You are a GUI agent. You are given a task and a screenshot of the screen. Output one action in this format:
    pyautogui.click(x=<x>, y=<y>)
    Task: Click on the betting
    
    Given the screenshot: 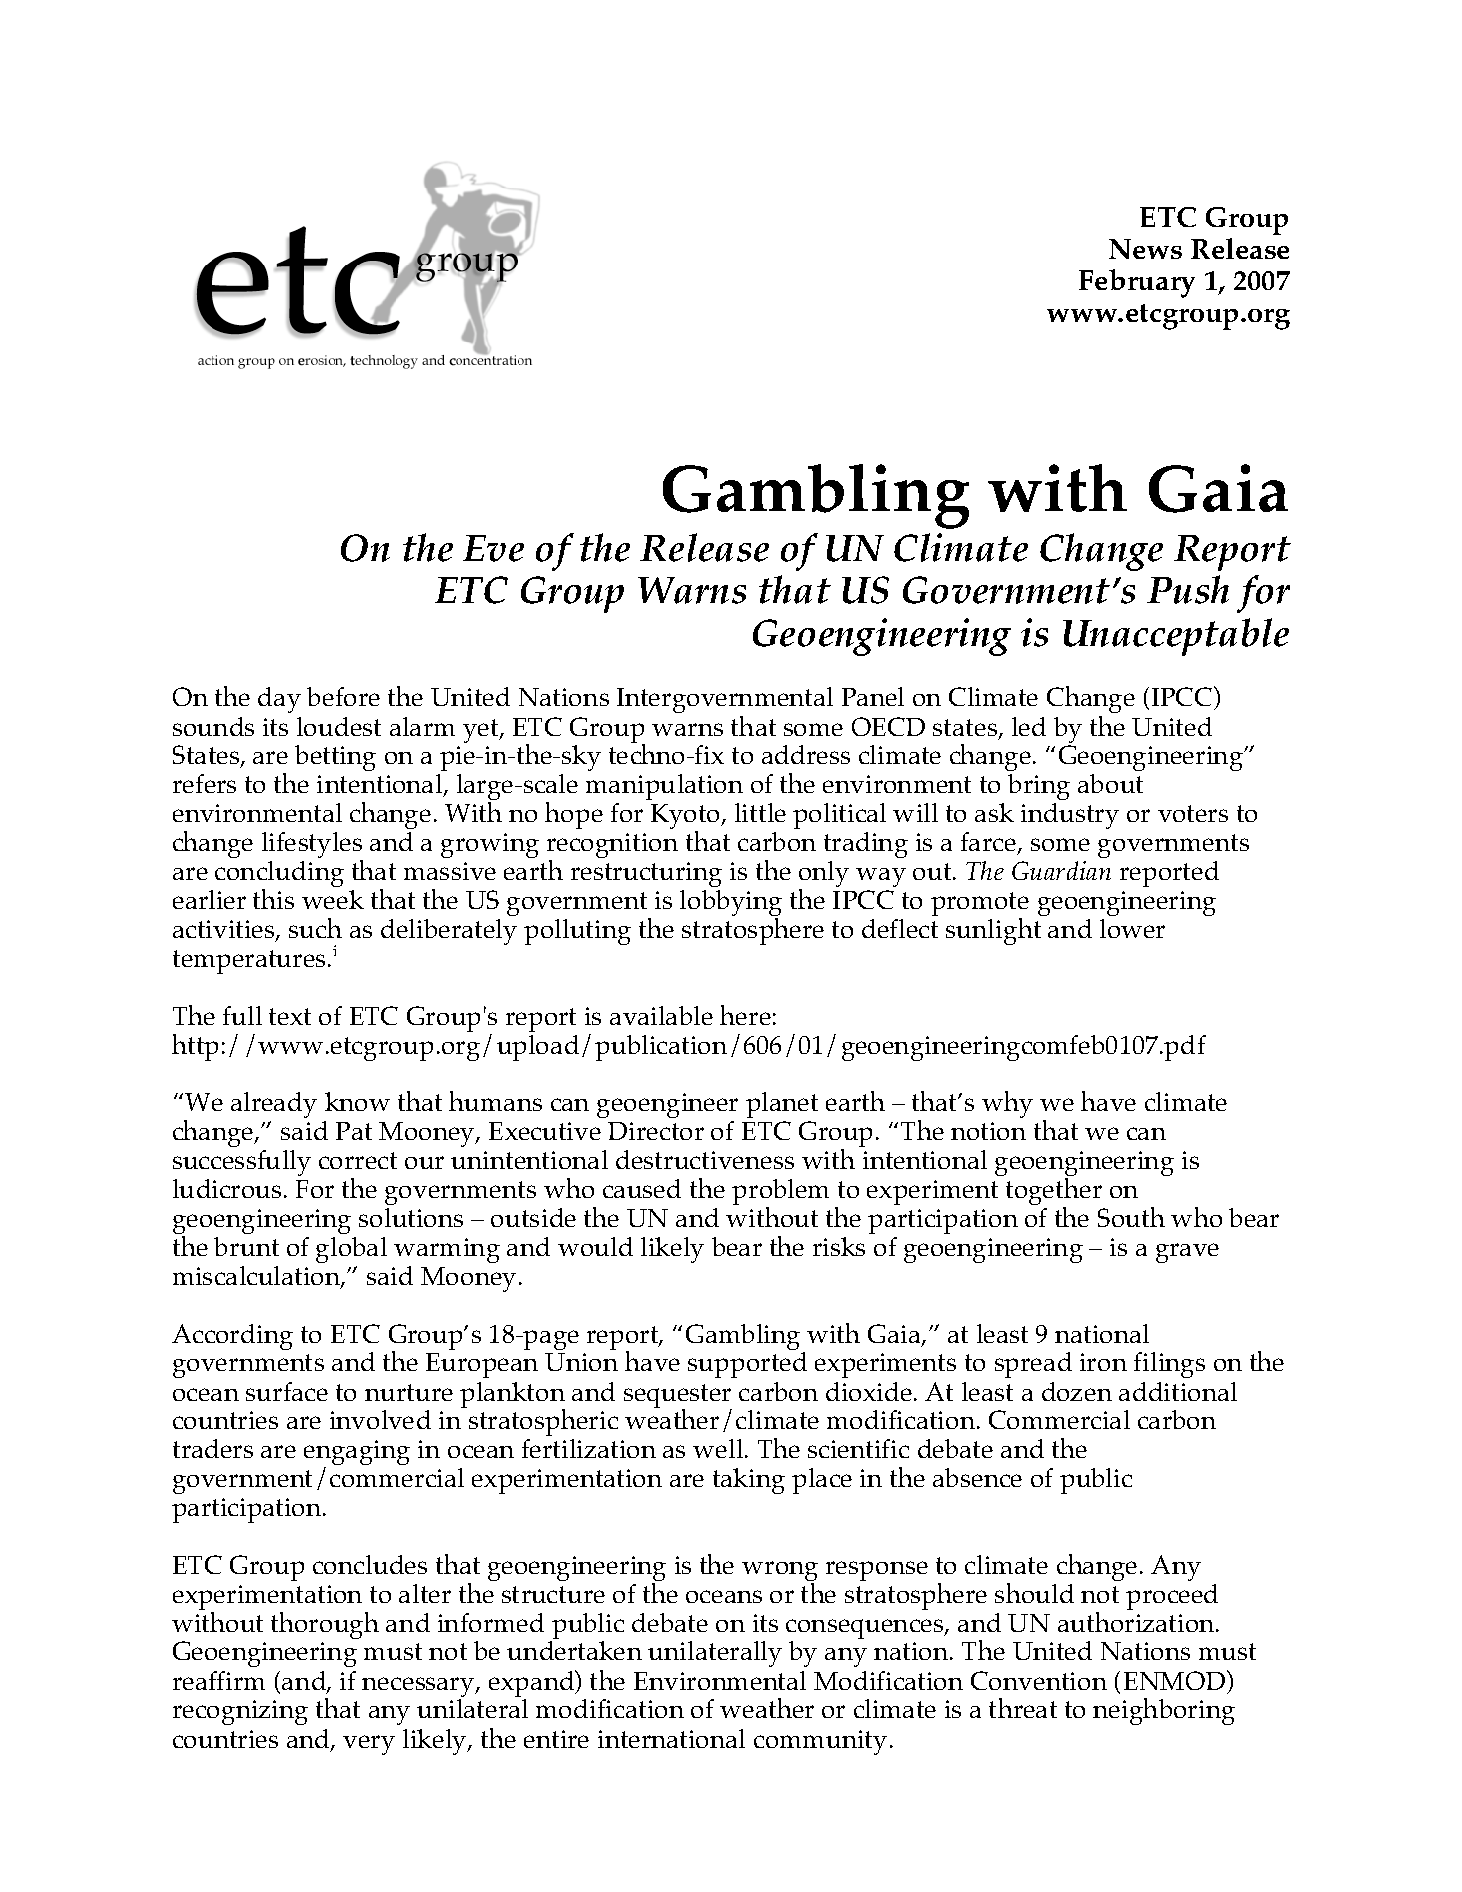 What is the action you would take?
    pyautogui.click(x=335, y=758)
